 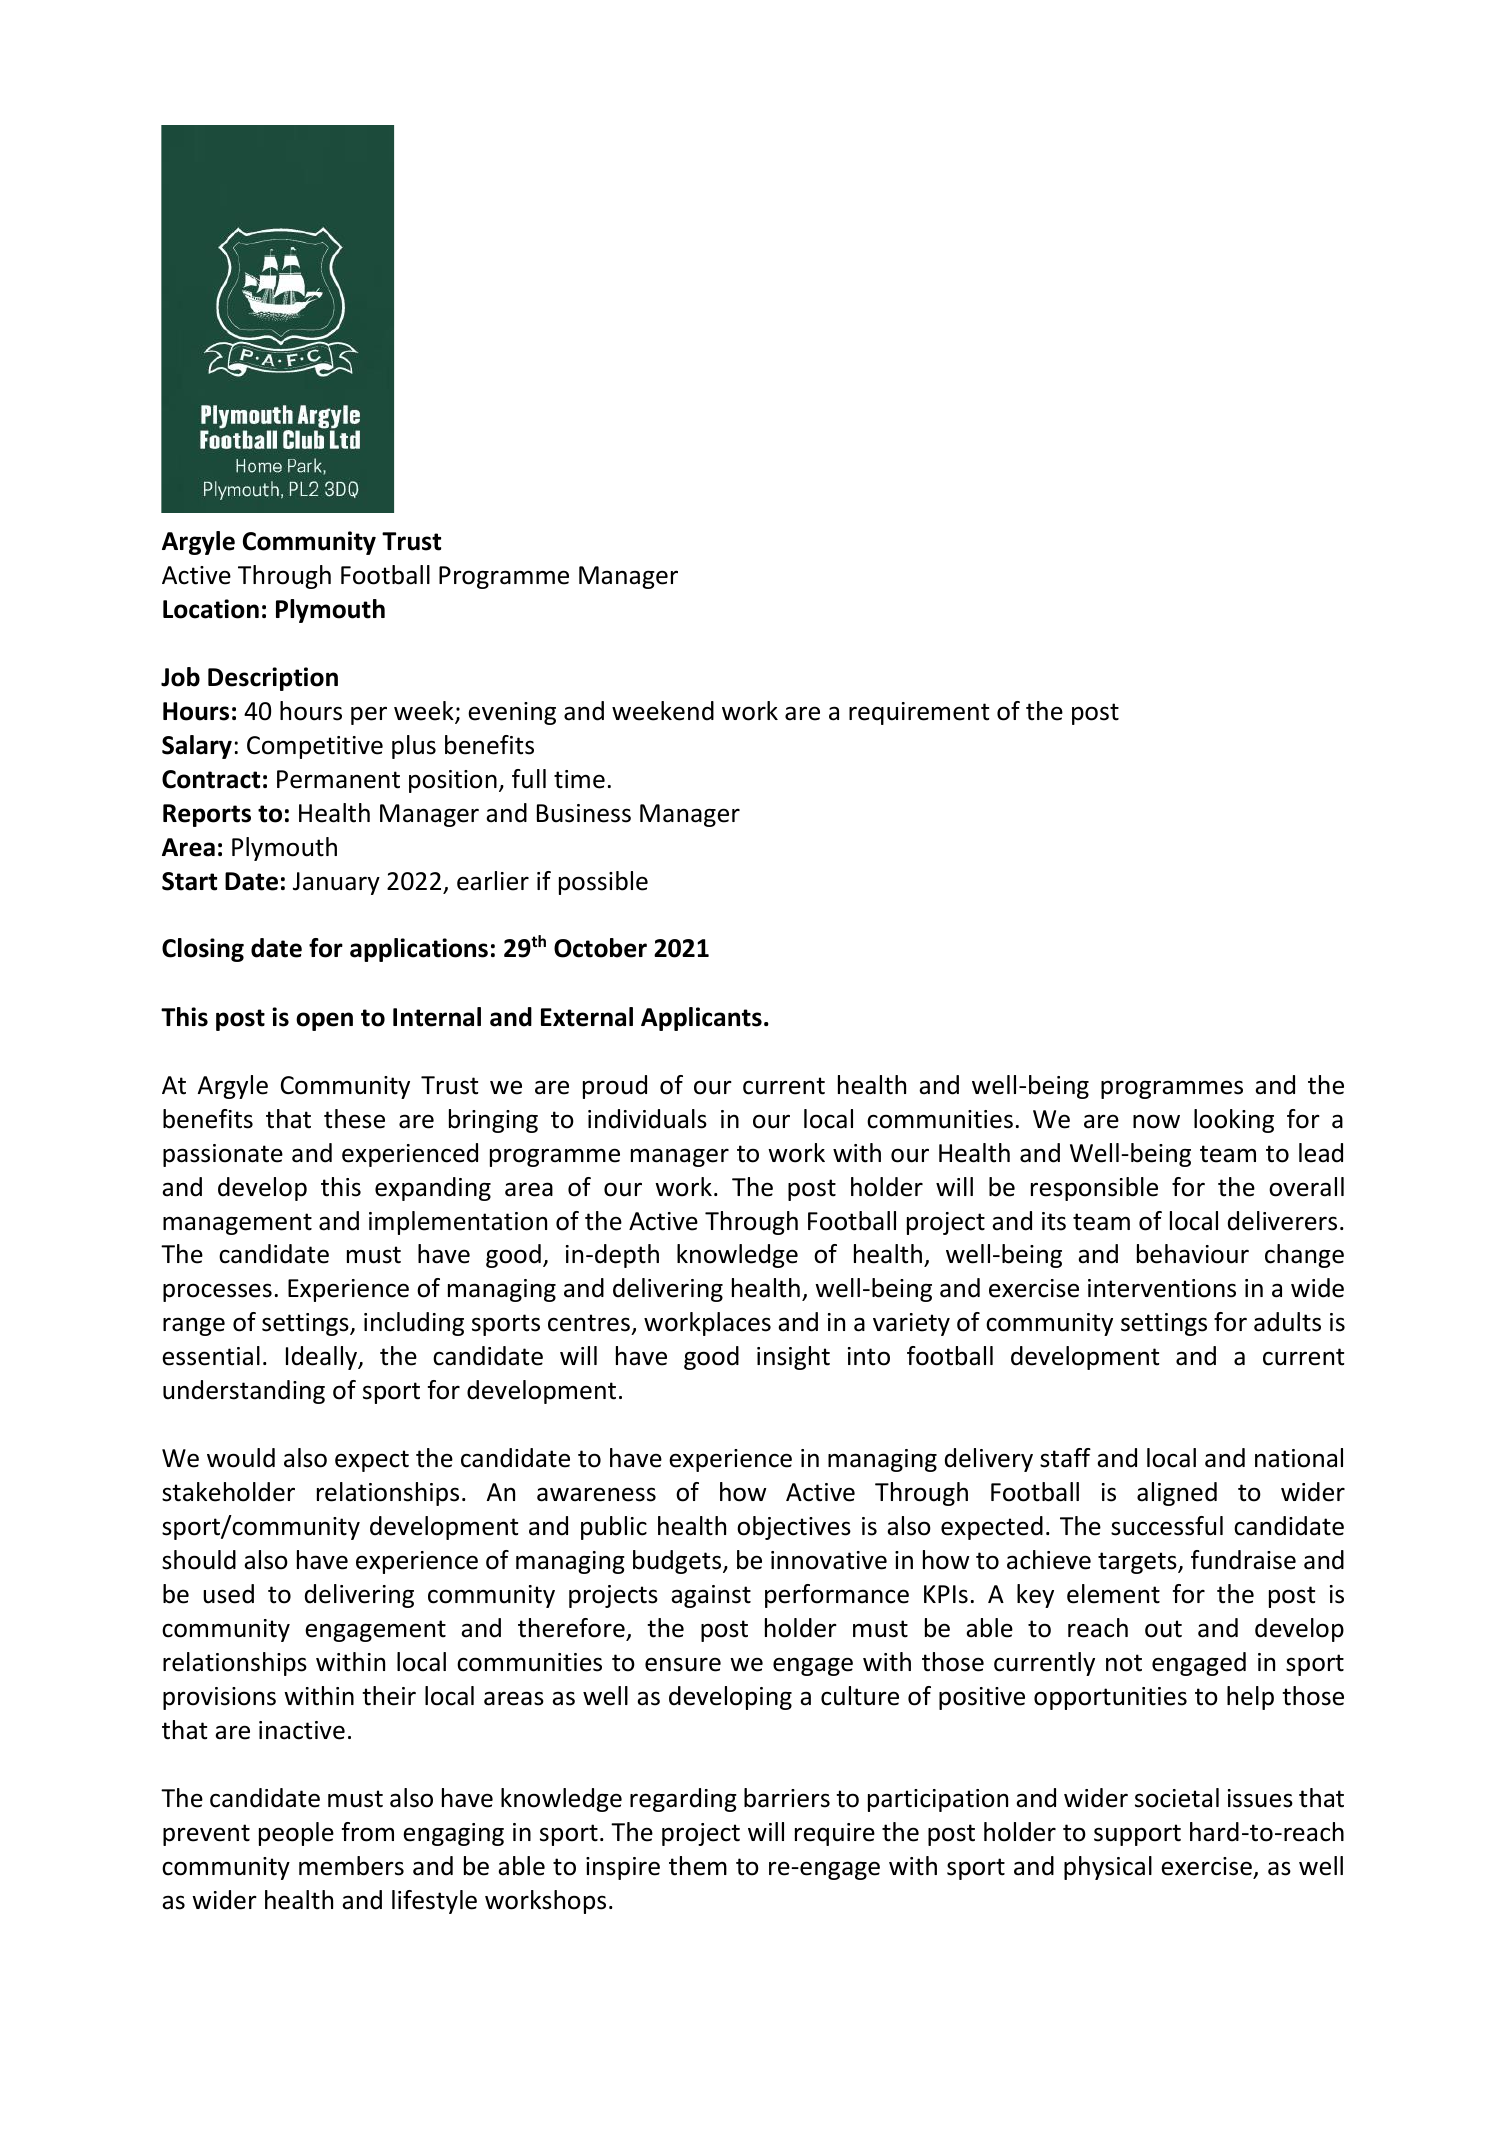 I want to click on behaviour, so click(x=1193, y=1254).
